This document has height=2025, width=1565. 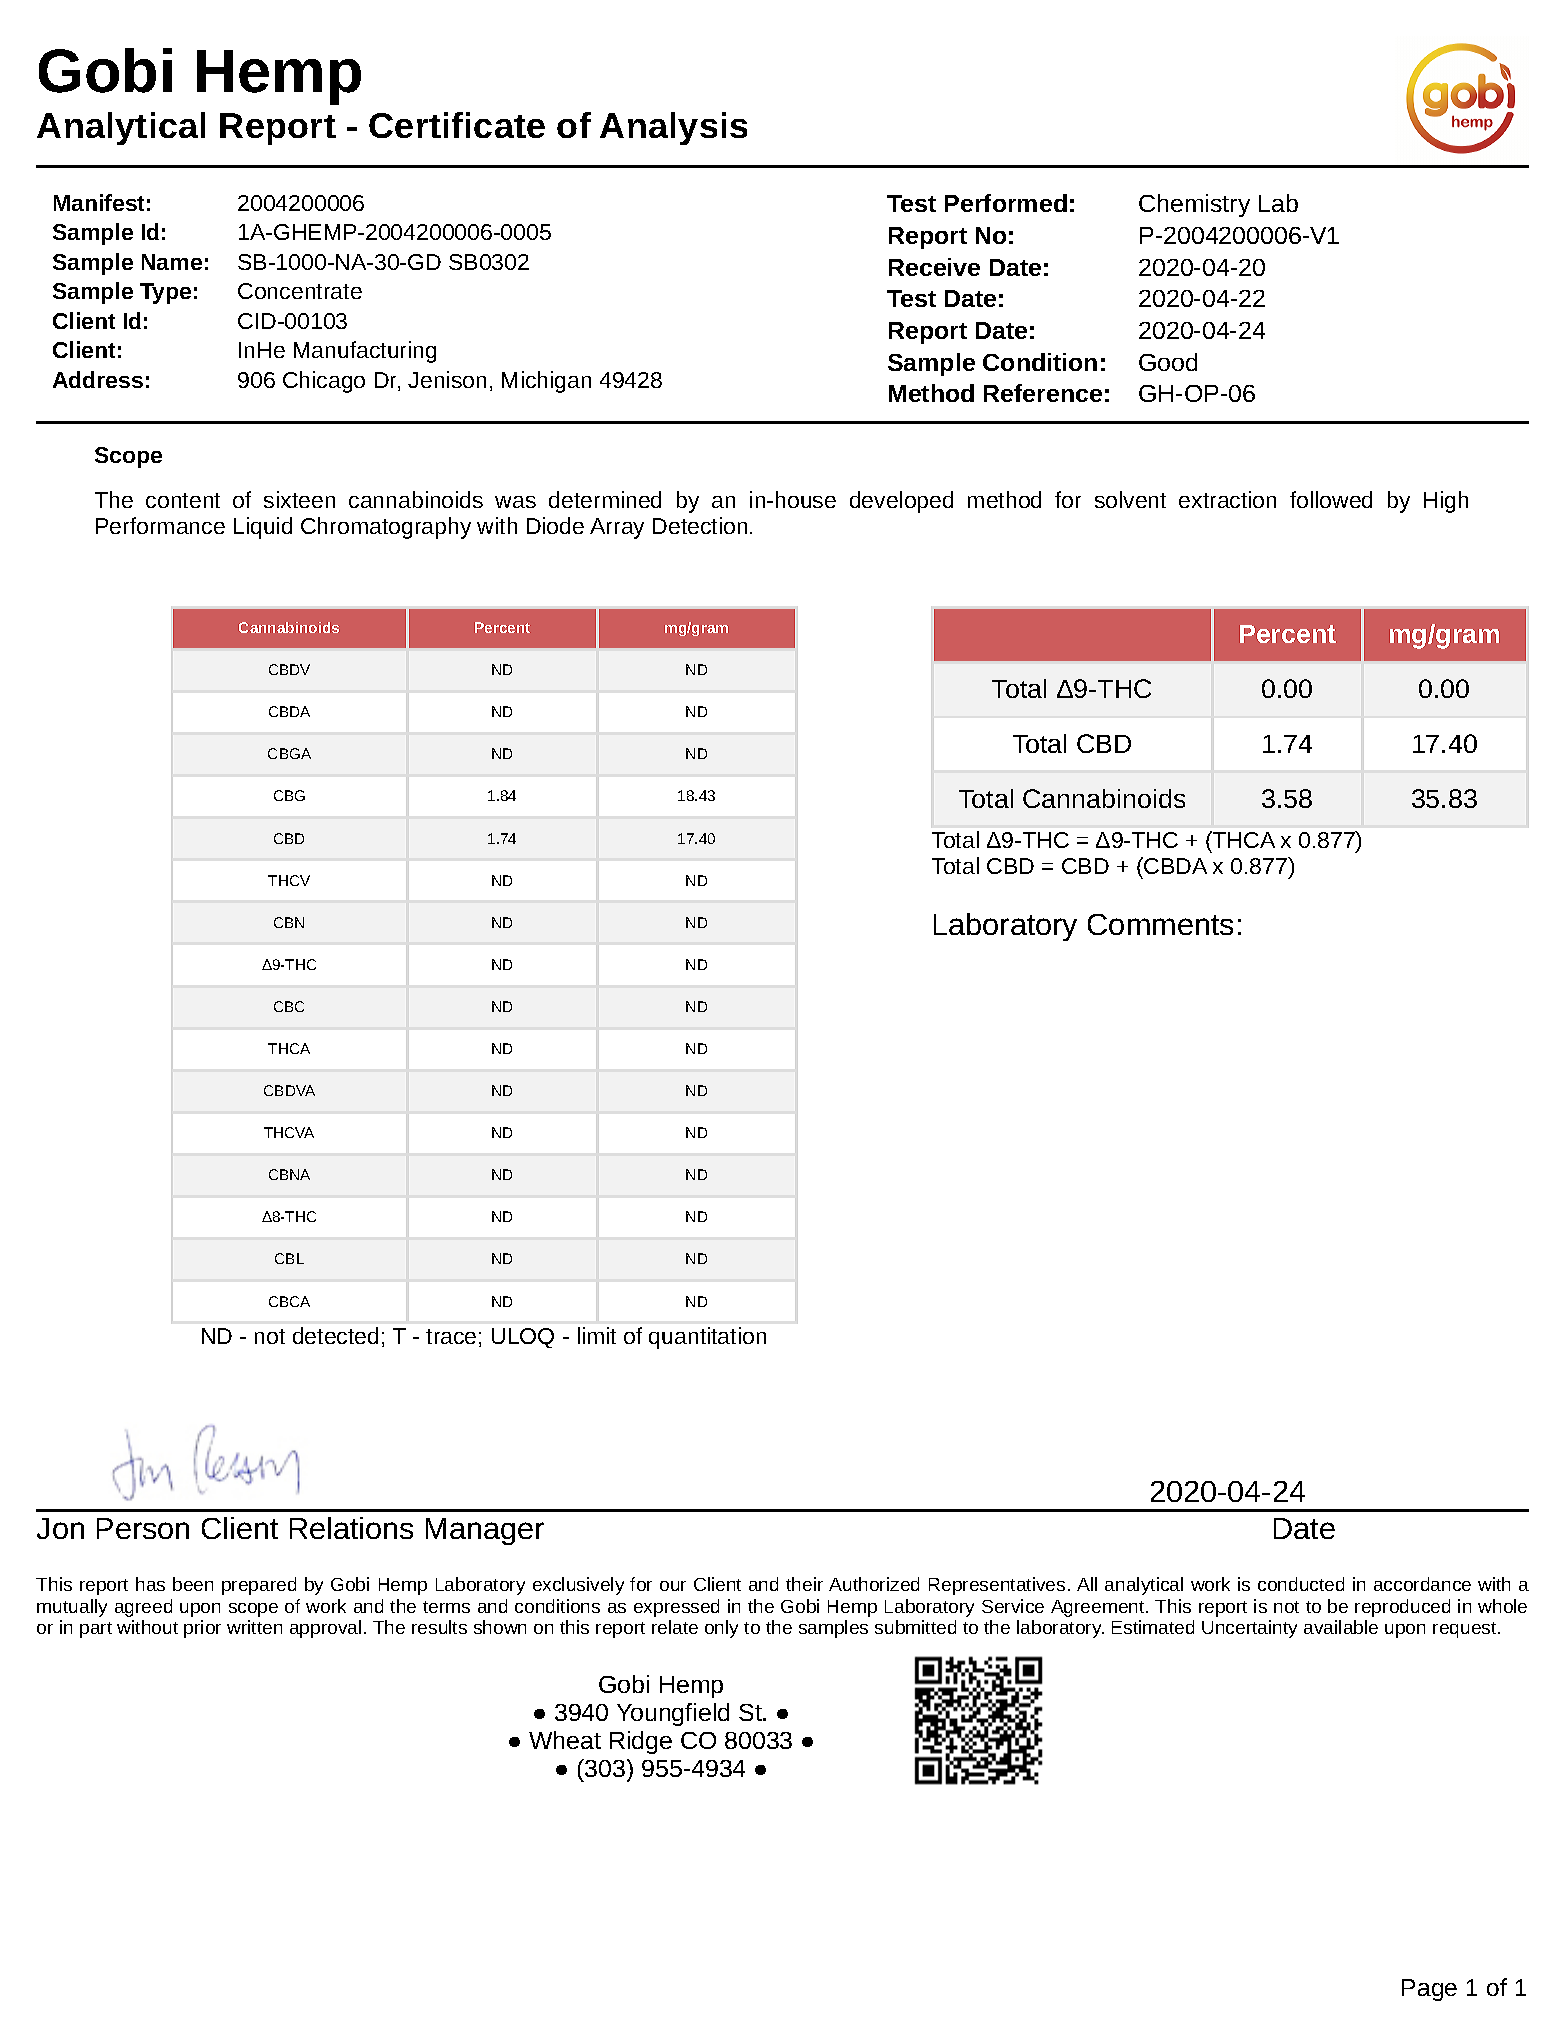 What do you see at coordinates (673, 128) in the document?
I see `Analysis` at bounding box center [673, 128].
